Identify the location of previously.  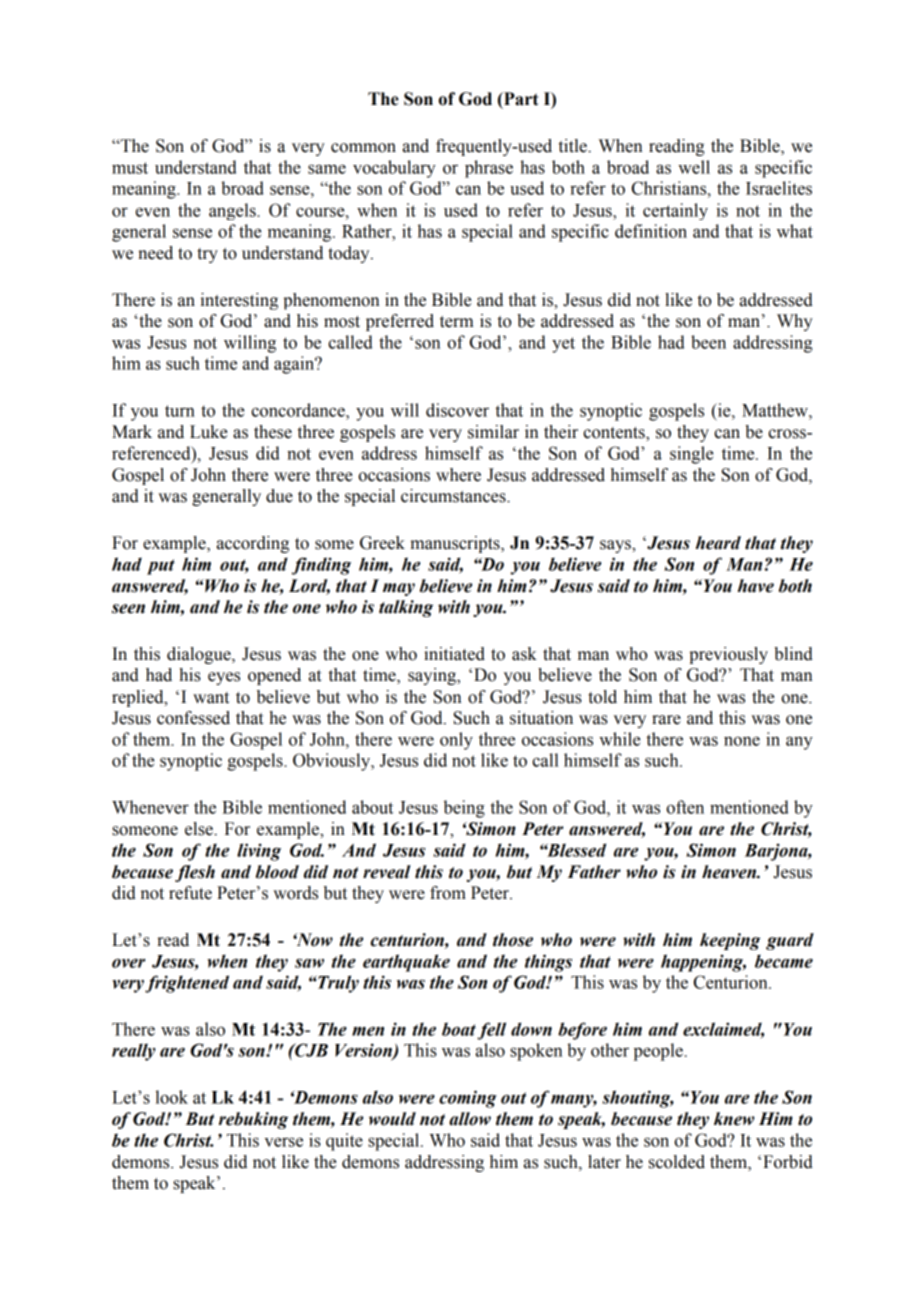
(728, 655).
